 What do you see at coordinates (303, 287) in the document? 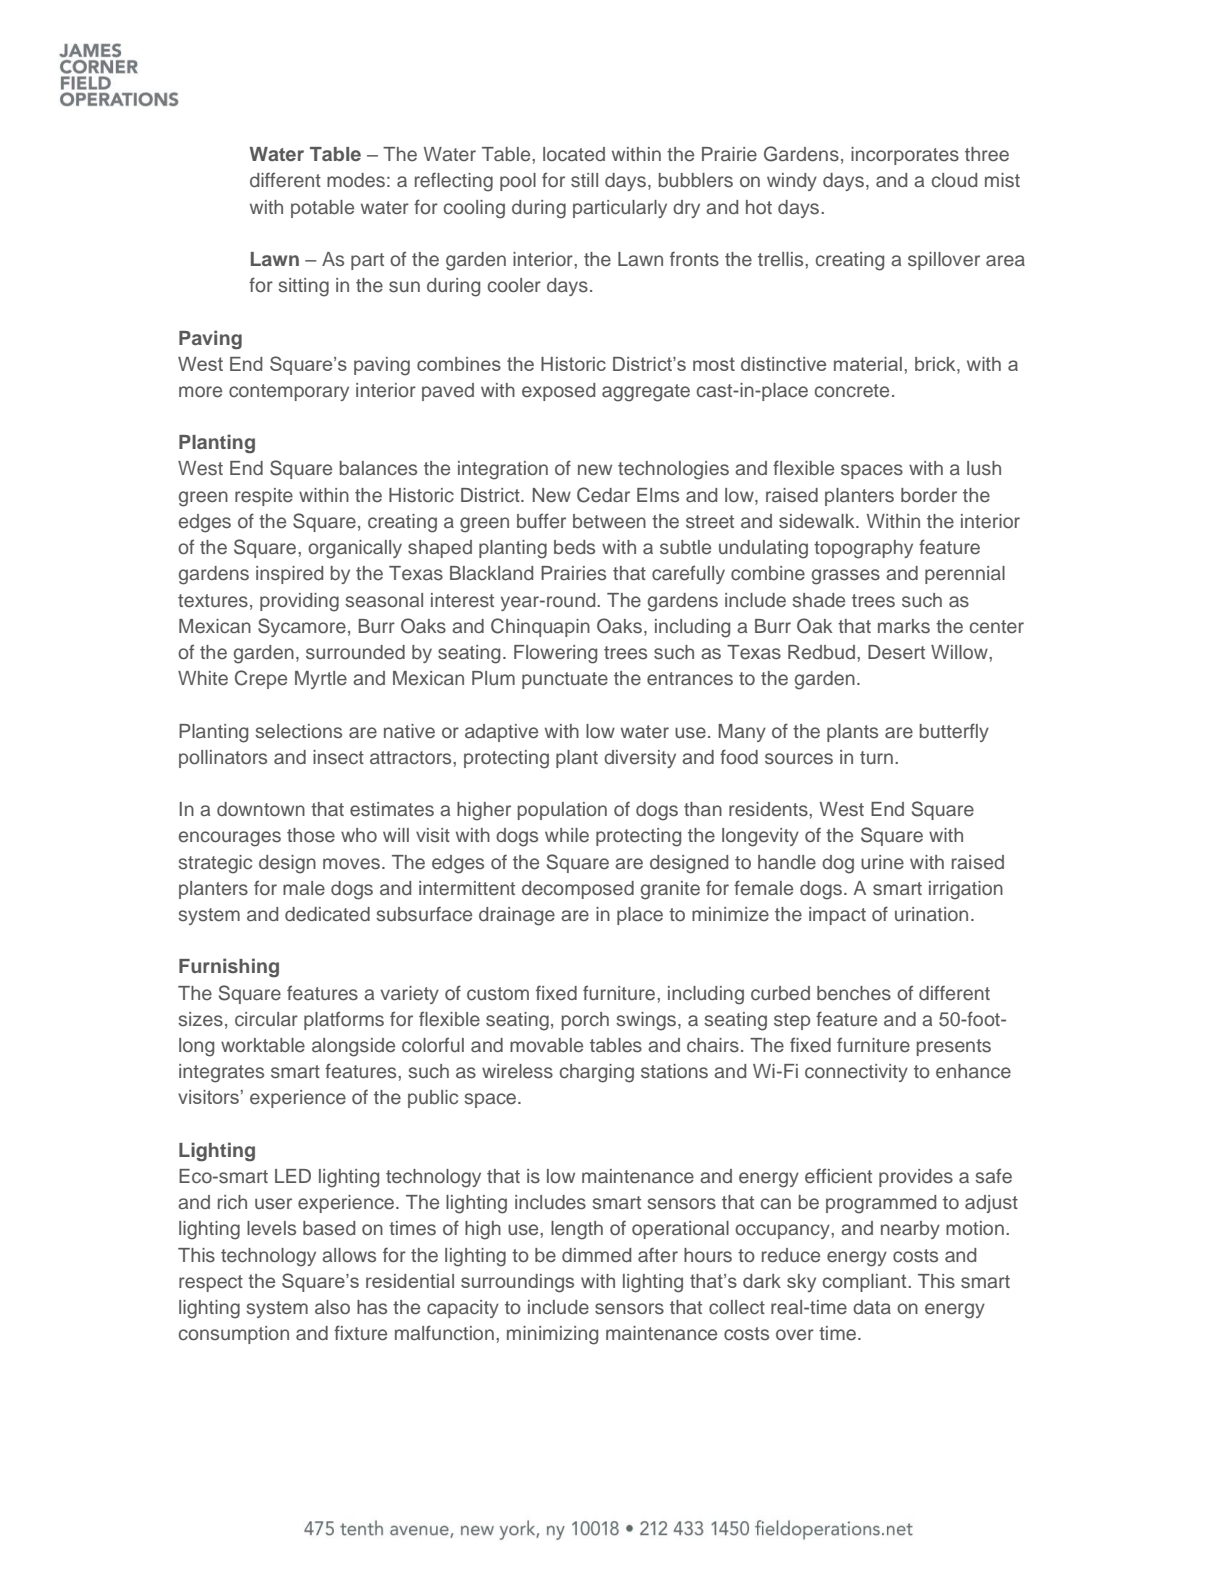
I see `sitting` at bounding box center [303, 287].
